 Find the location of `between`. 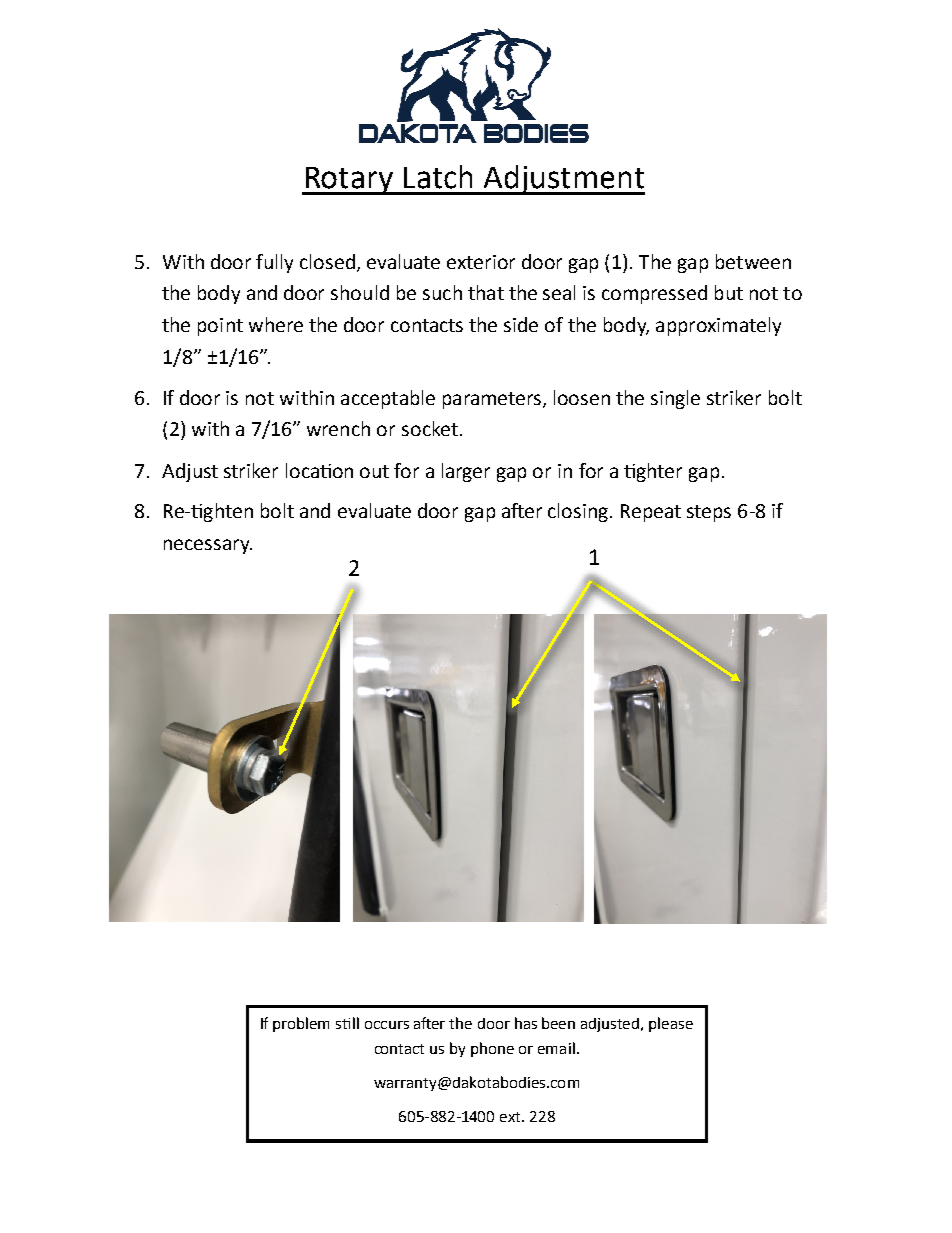

between is located at coordinates (753, 261).
